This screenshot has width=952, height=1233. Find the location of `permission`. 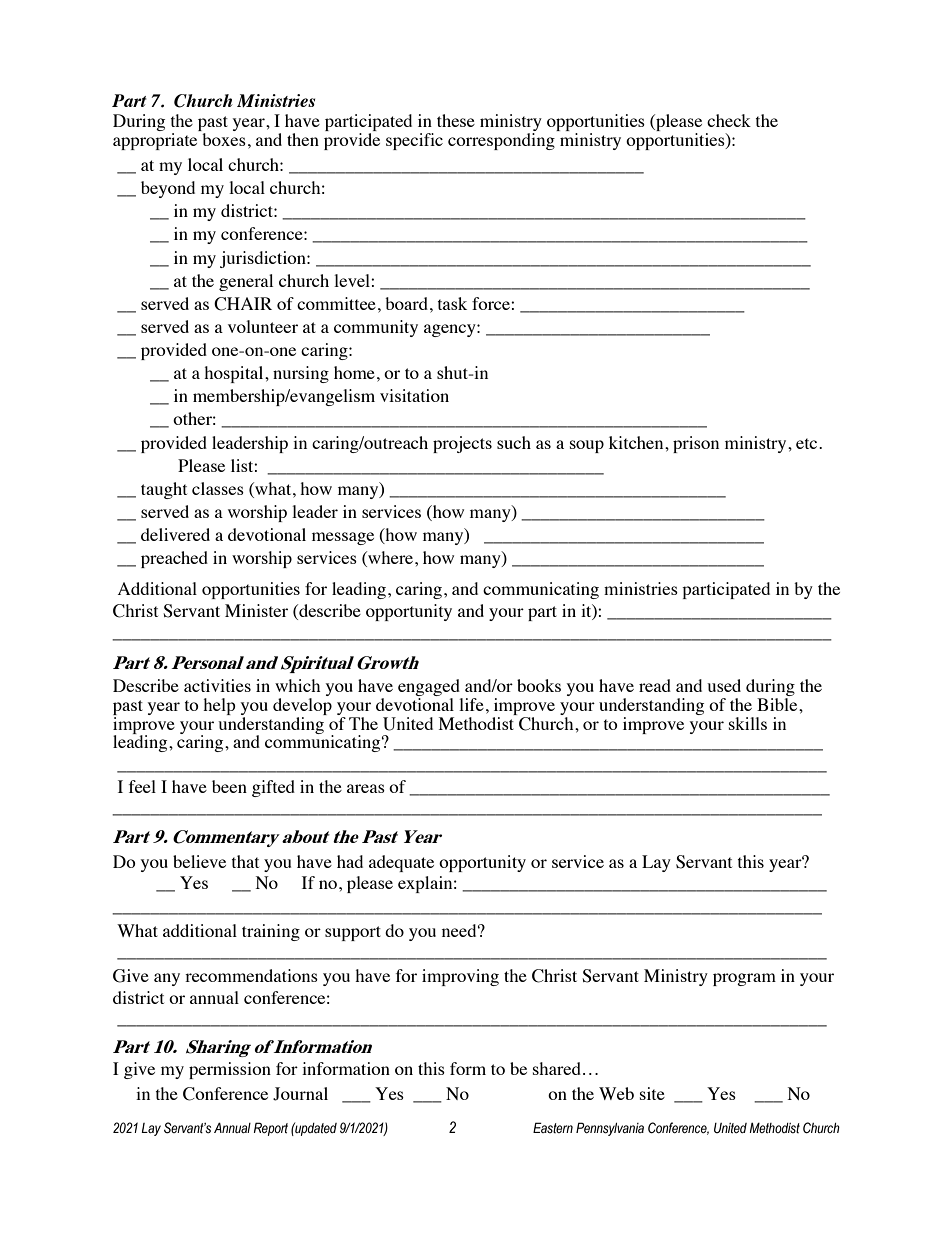

permission is located at coordinates (230, 1070).
